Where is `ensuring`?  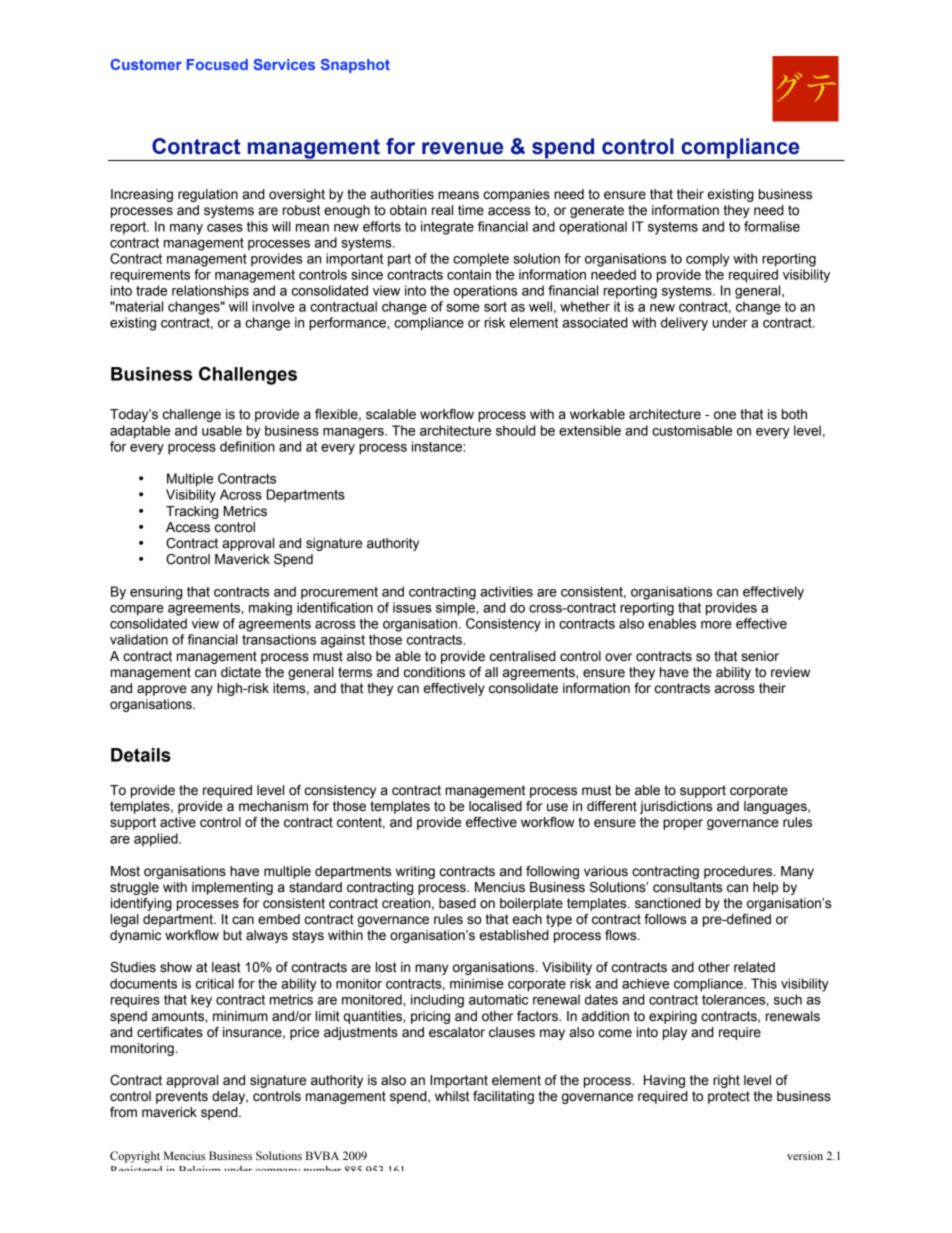 ensuring is located at coordinates (156, 593).
